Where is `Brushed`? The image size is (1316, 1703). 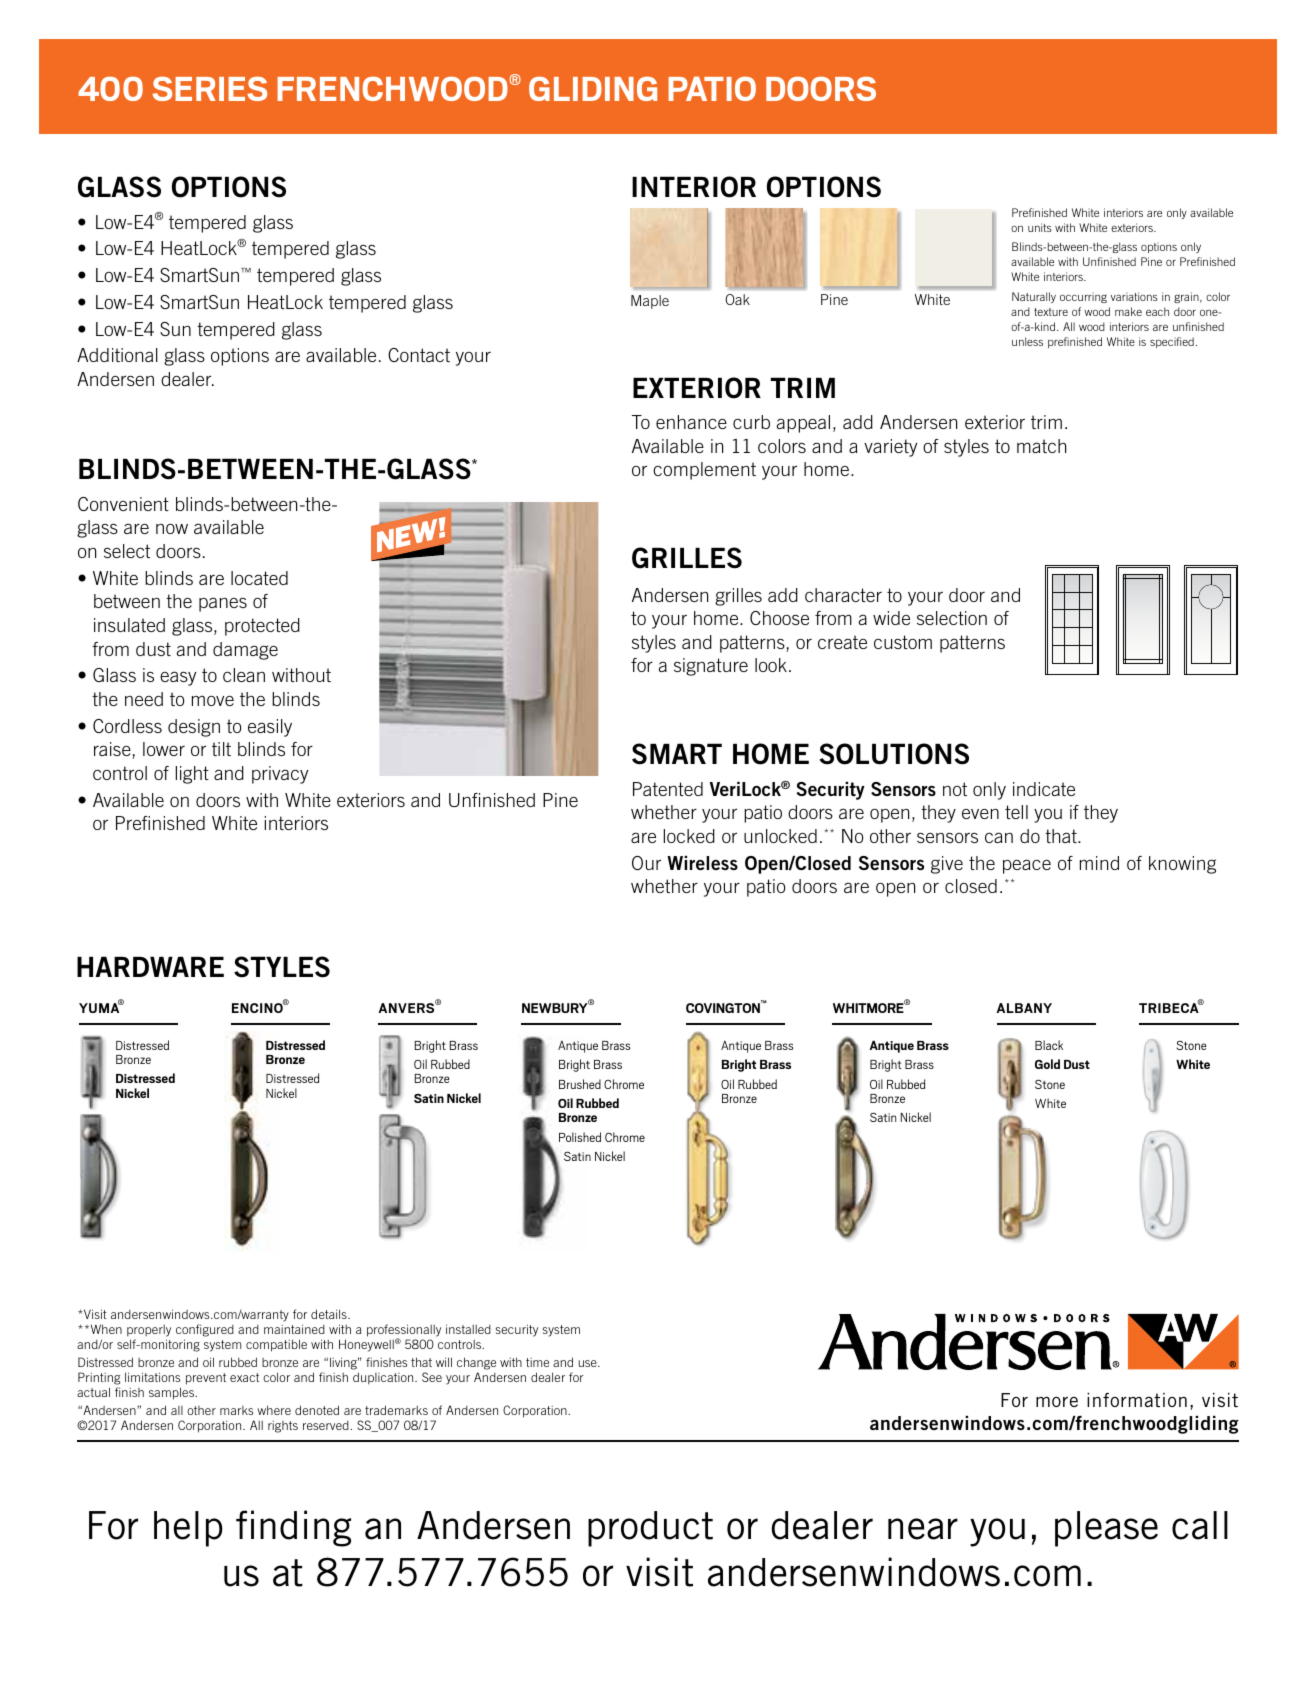
Brushed is located at coordinates (580, 1084).
